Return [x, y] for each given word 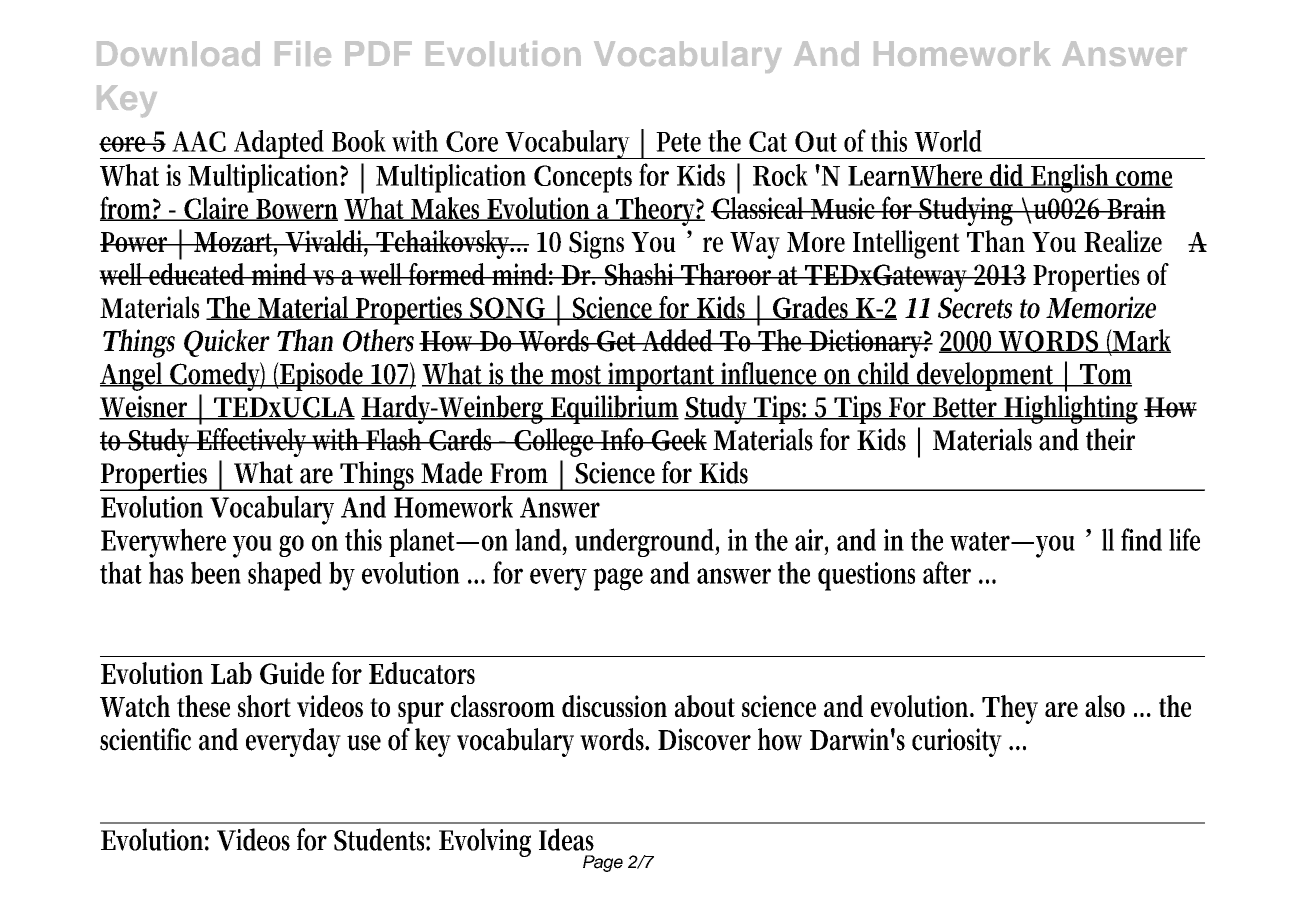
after [947, 572]
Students [382, 839]
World [948, 141]
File [303, 53]
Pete [678, 142]
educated [198, 274]
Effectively [252, 442]
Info [624, 439]
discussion [614, 706]
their [1110, 439]
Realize [1123, 241]
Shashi [640, 274]
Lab [231, 673]
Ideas [566, 839]
